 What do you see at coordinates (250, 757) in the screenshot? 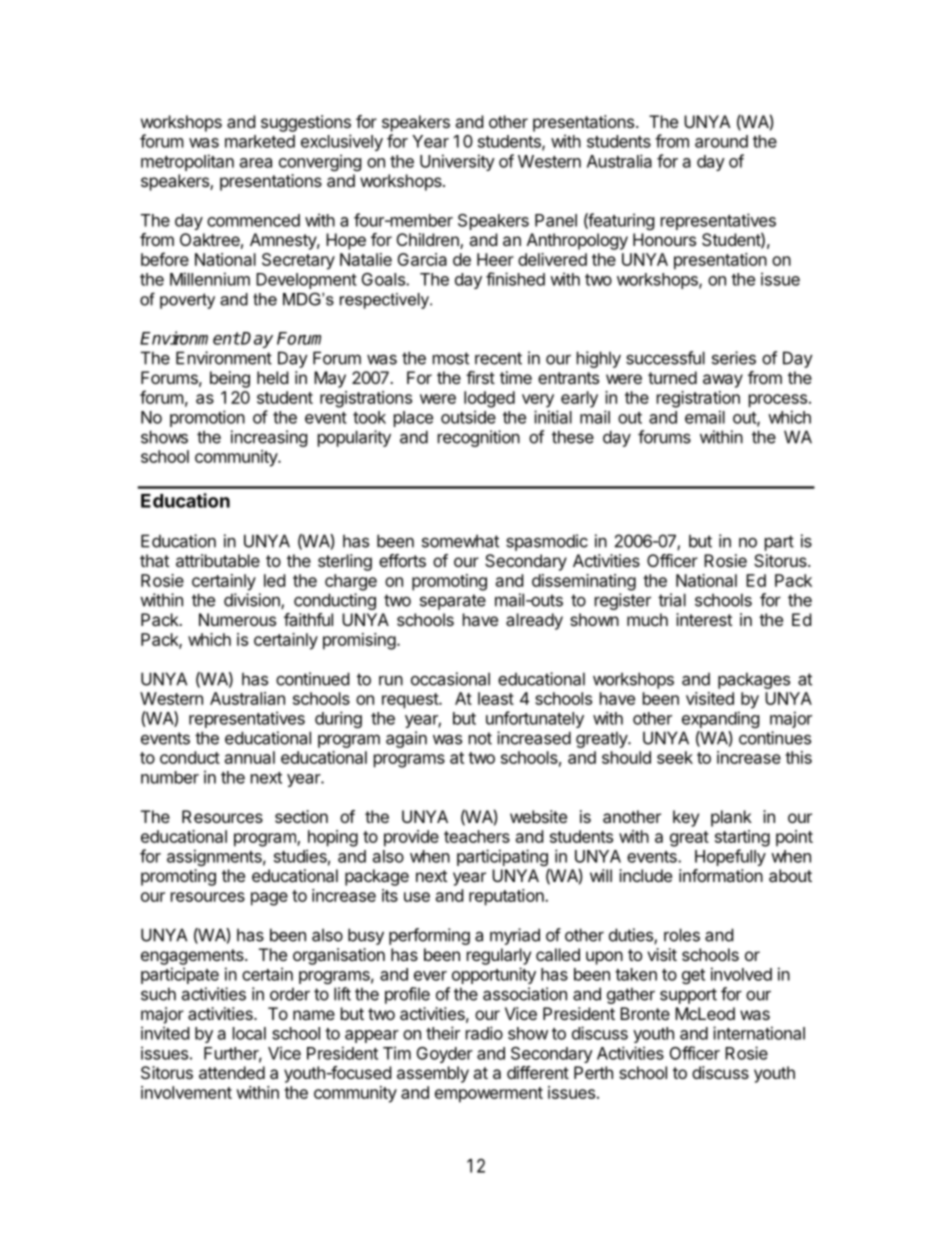
I see `annual` at bounding box center [250, 757].
